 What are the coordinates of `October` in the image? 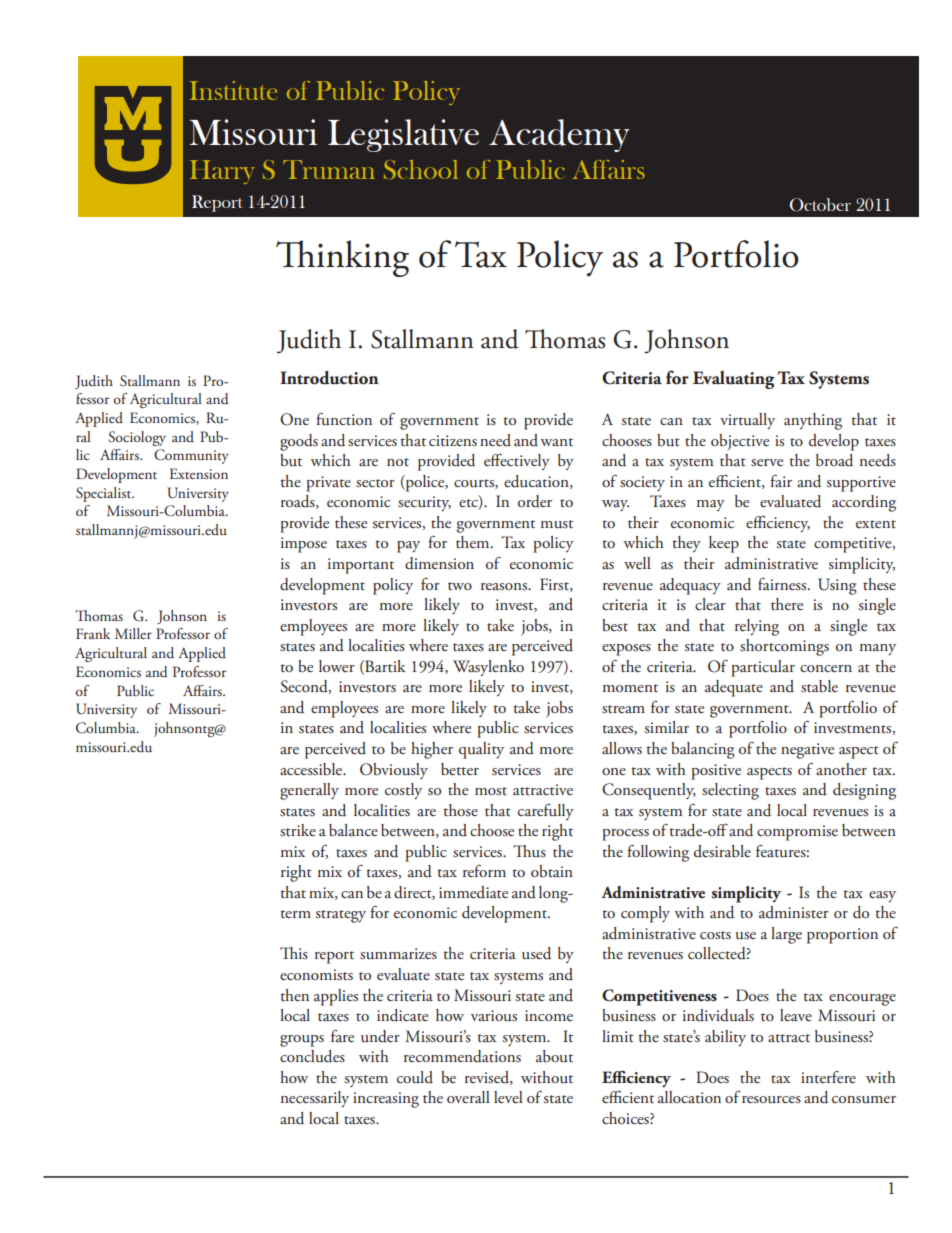 It's located at (820, 205).
